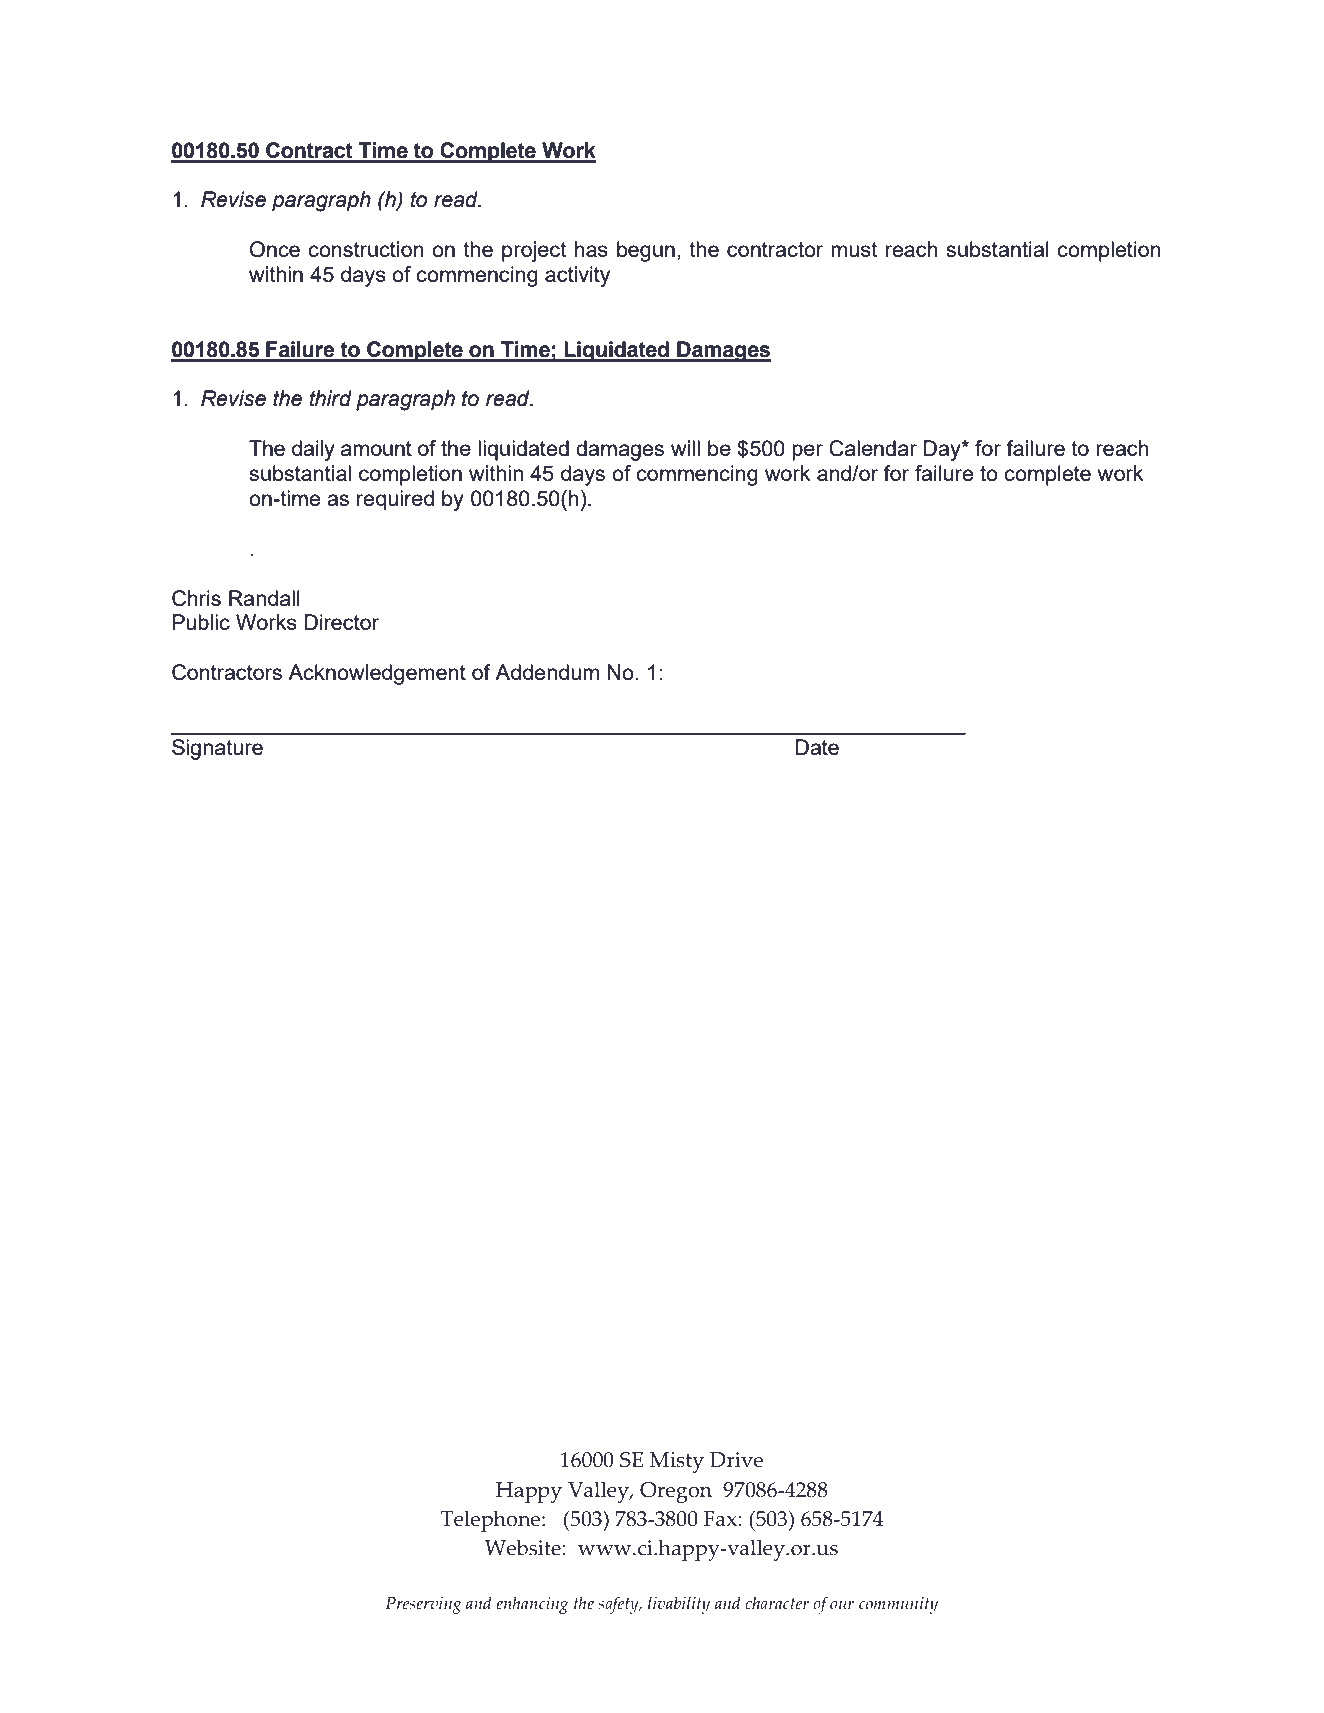 The height and width of the screenshot is (1713, 1324). Describe the element at coordinates (577, 276) in the screenshot. I see `activity` at that location.
